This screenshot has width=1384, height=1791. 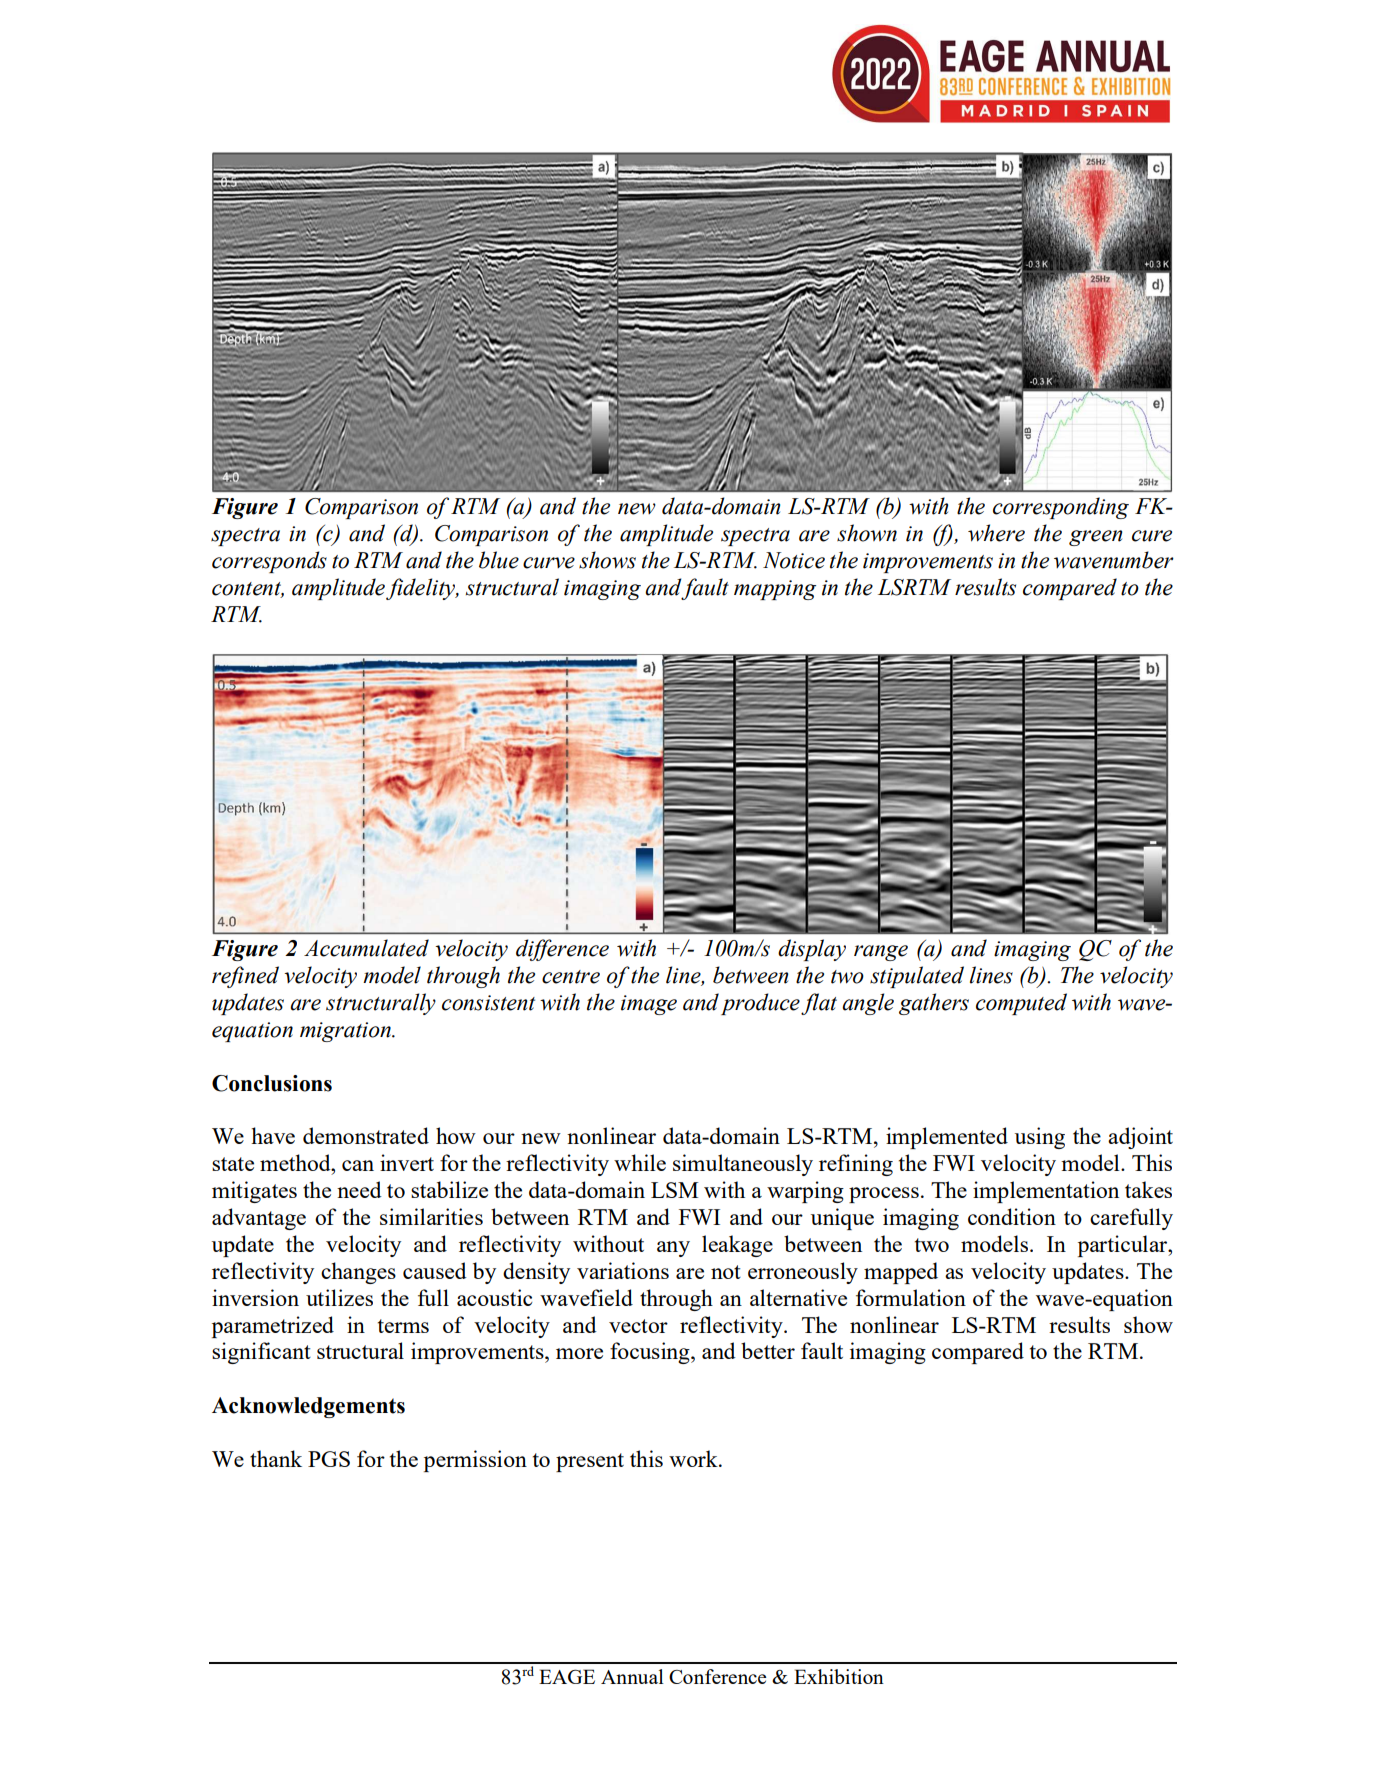 What do you see at coordinates (640, 1162) in the screenshot?
I see `while` at bounding box center [640, 1162].
